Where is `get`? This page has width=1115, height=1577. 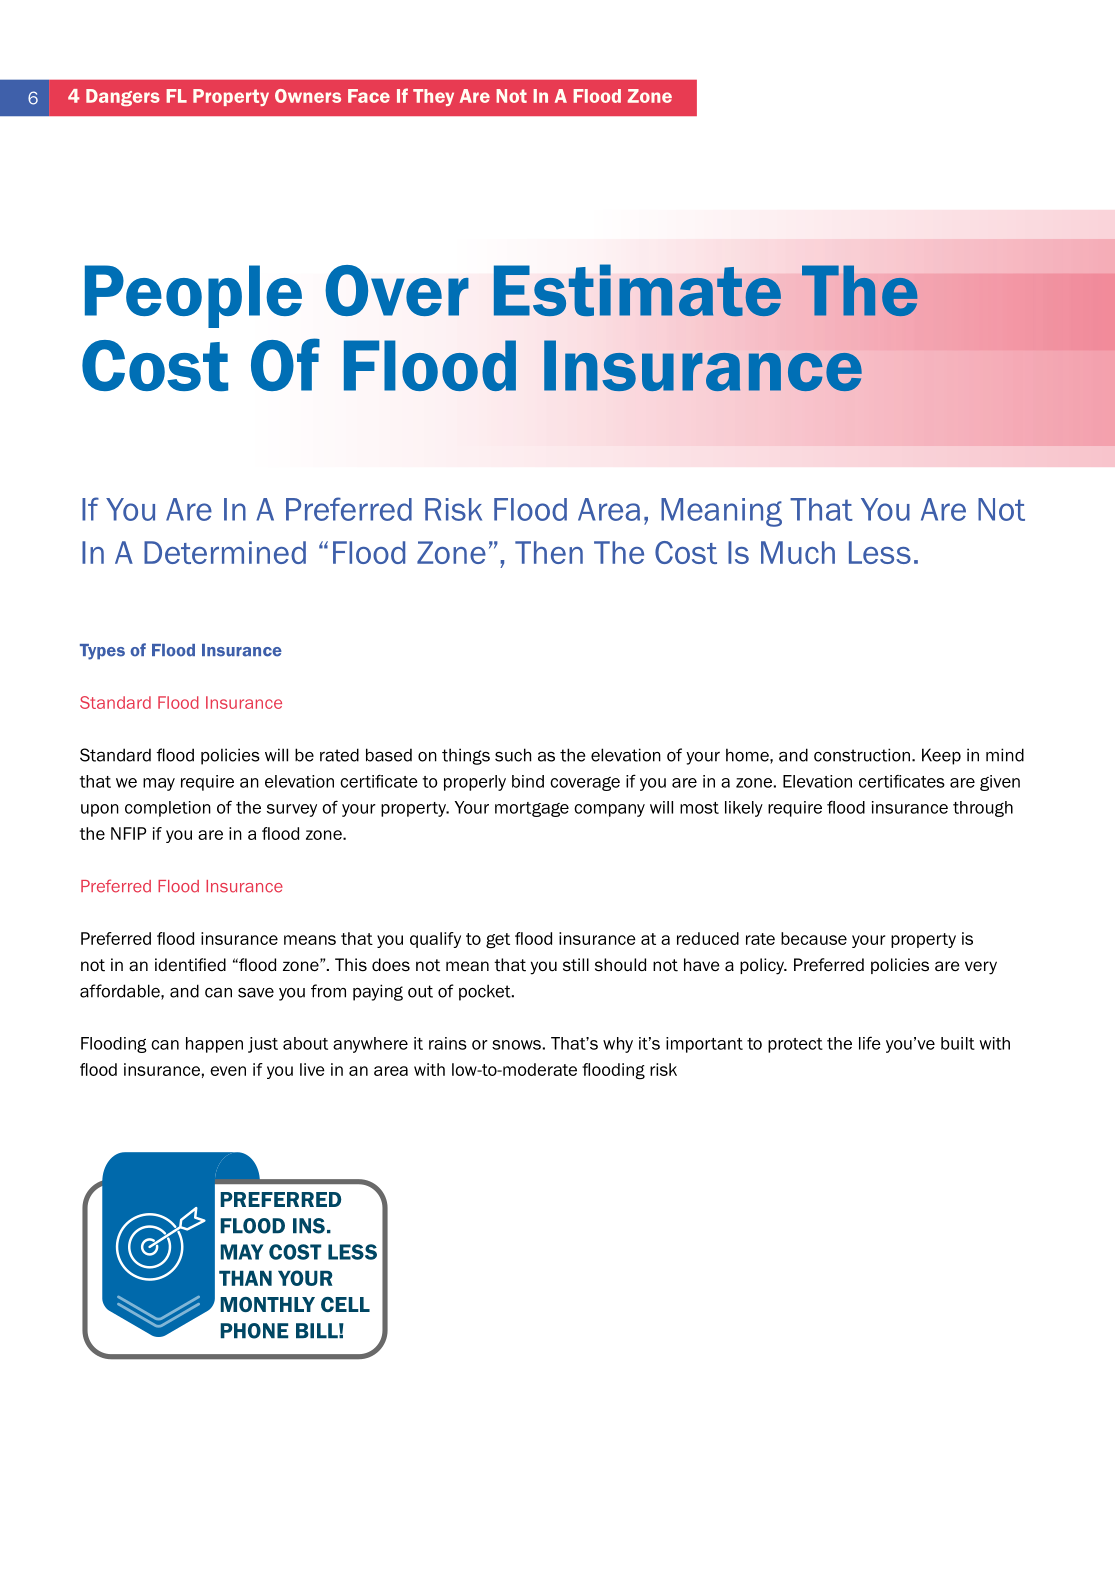
get is located at coordinates (498, 941).
